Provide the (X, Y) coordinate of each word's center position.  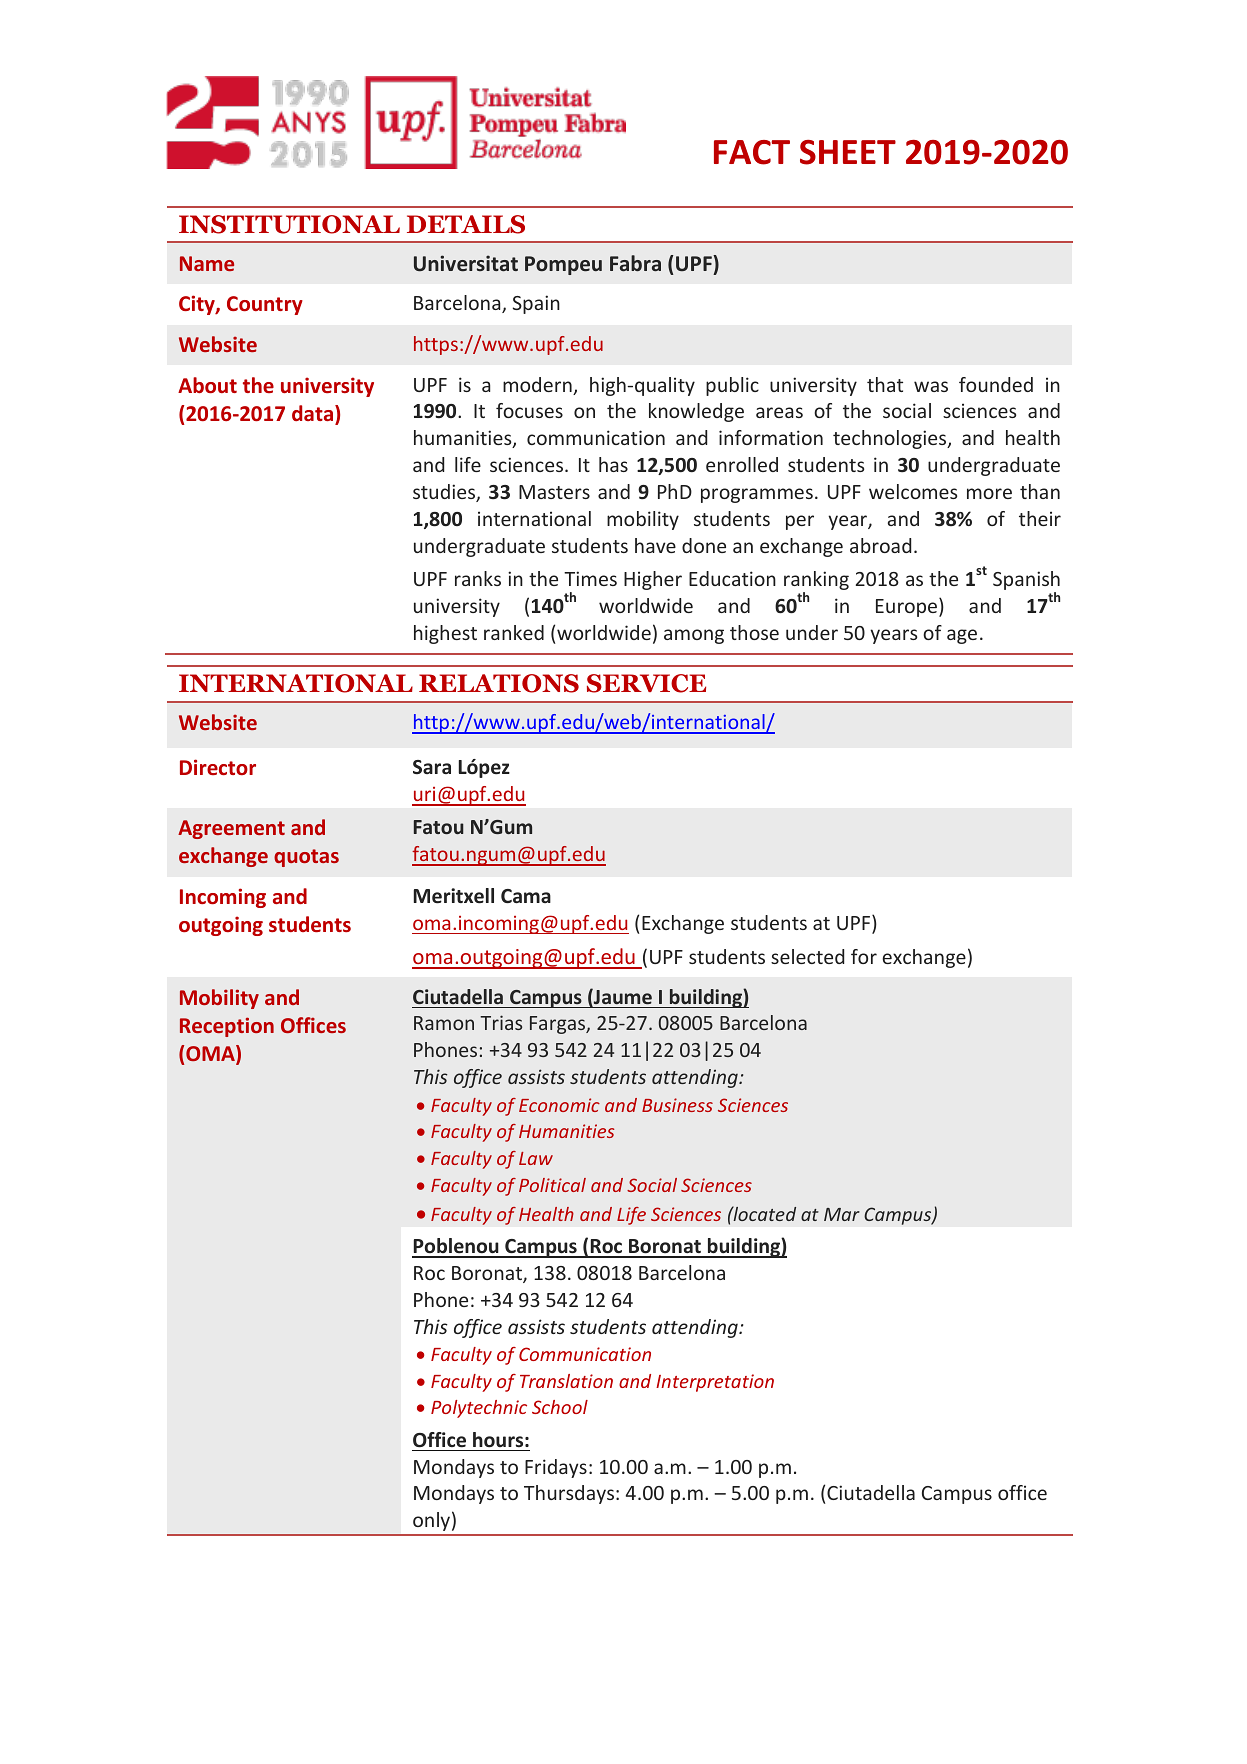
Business (677, 1105)
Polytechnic (479, 1409)
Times (590, 578)
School (560, 1407)
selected (807, 956)
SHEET (848, 152)
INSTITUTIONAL (289, 224)
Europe (908, 607)
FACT (752, 152)
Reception (227, 1027)
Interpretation (715, 1383)
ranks (478, 578)
